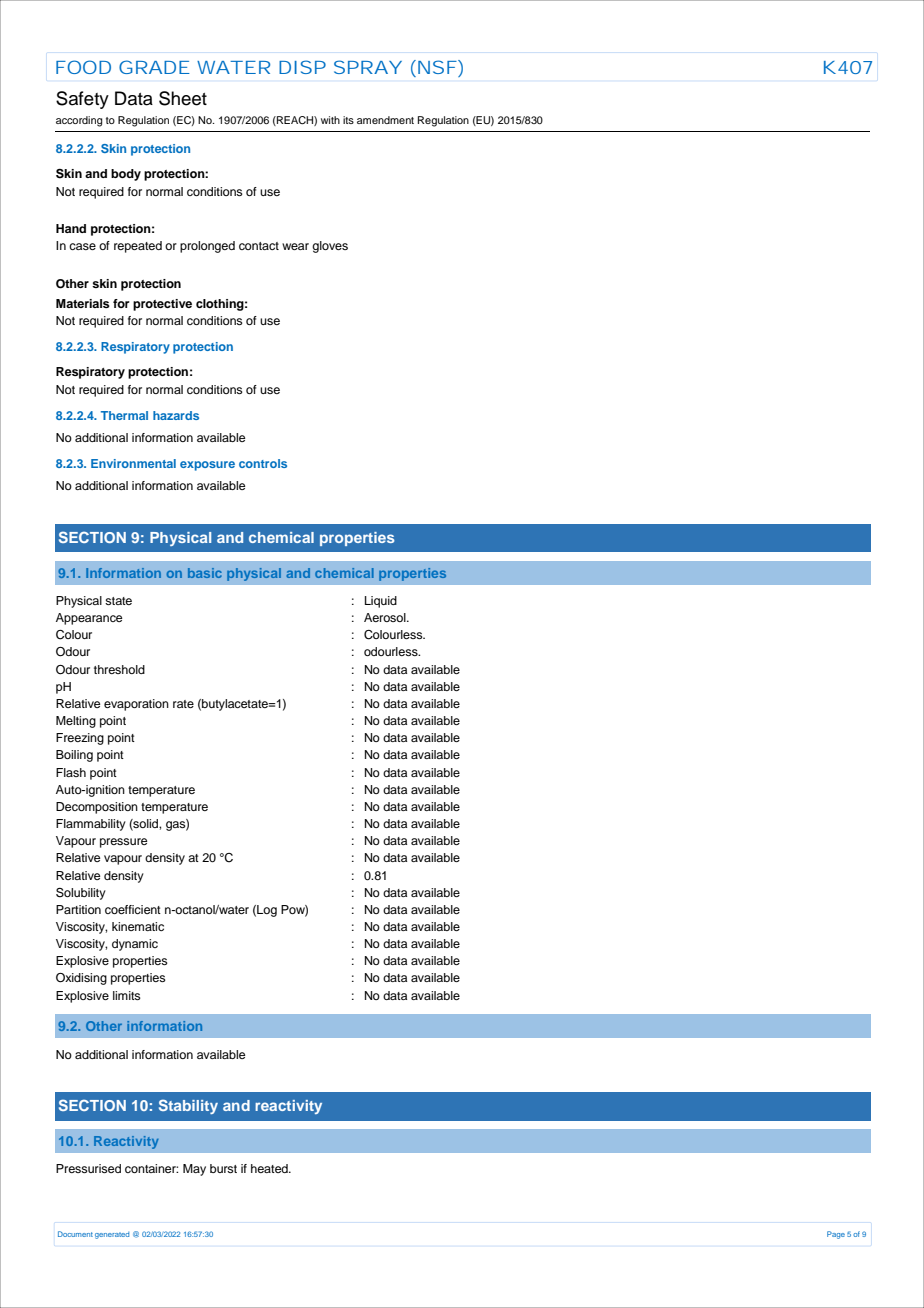 The width and height of the screenshot is (924, 1308). Describe the element at coordinates (223, 1168) in the screenshot. I see `burst` at that location.
